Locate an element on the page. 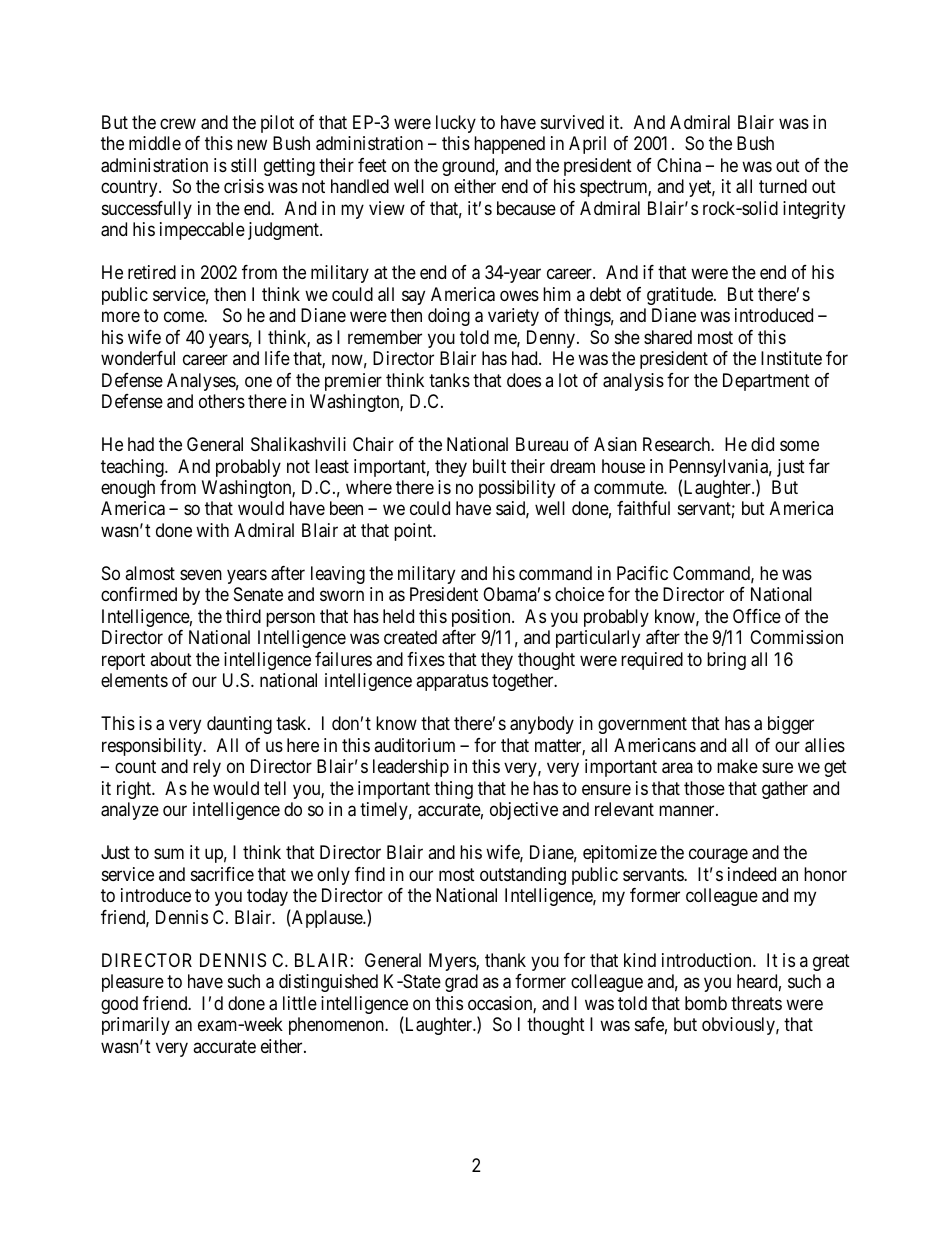  Office is located at coordinates (757, 616).
